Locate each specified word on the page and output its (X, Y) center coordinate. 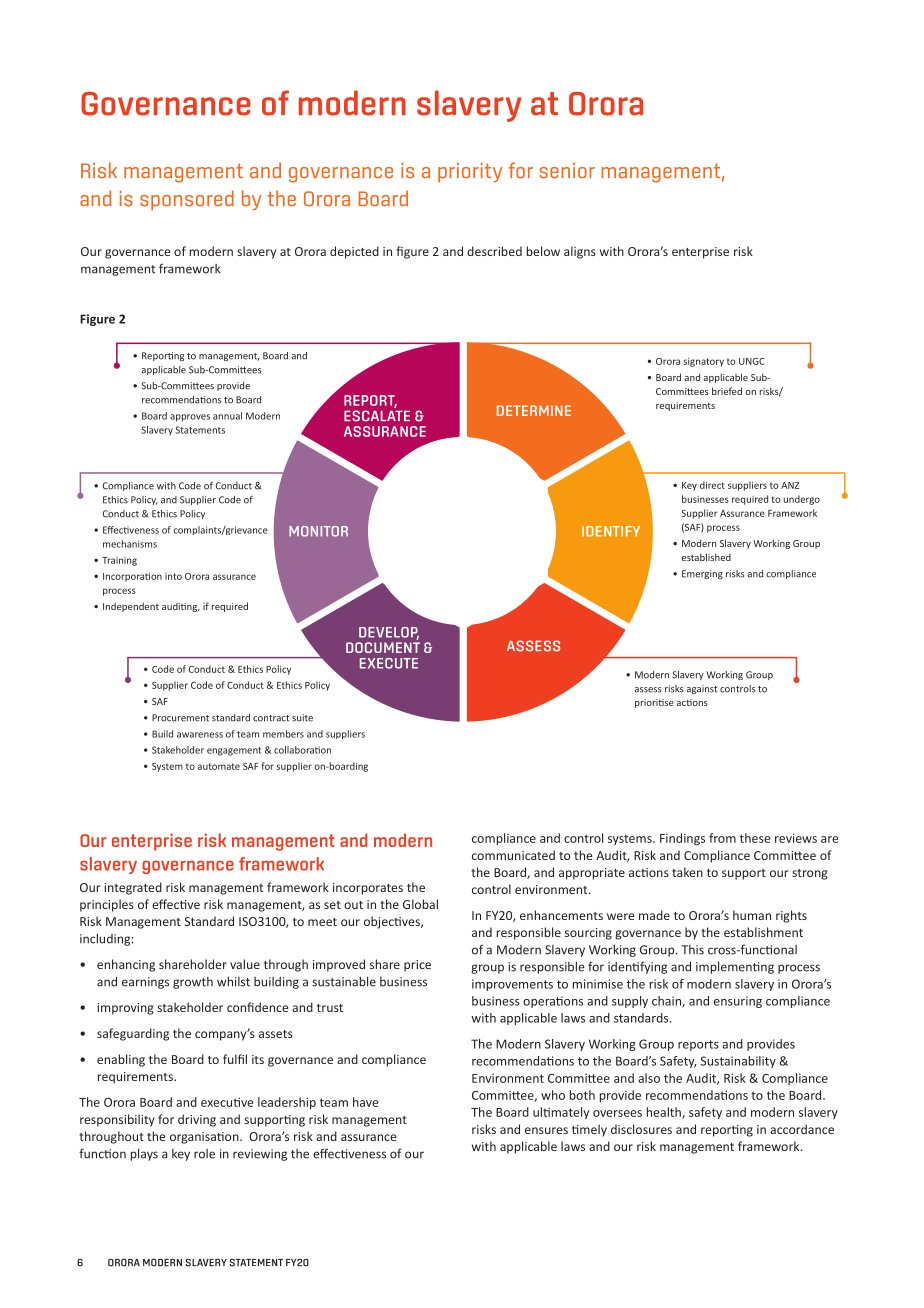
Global (420, 904)
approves (190, 418)
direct (712, 485)
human (752, 915)
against (702, 689)
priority (470, 172)
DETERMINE (534, 410)
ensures (546, 1130)
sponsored (187, 200)
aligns (580, 252)
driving (197, 1120)
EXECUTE (389, 663)
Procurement (180, 718)
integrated (133, 888)
